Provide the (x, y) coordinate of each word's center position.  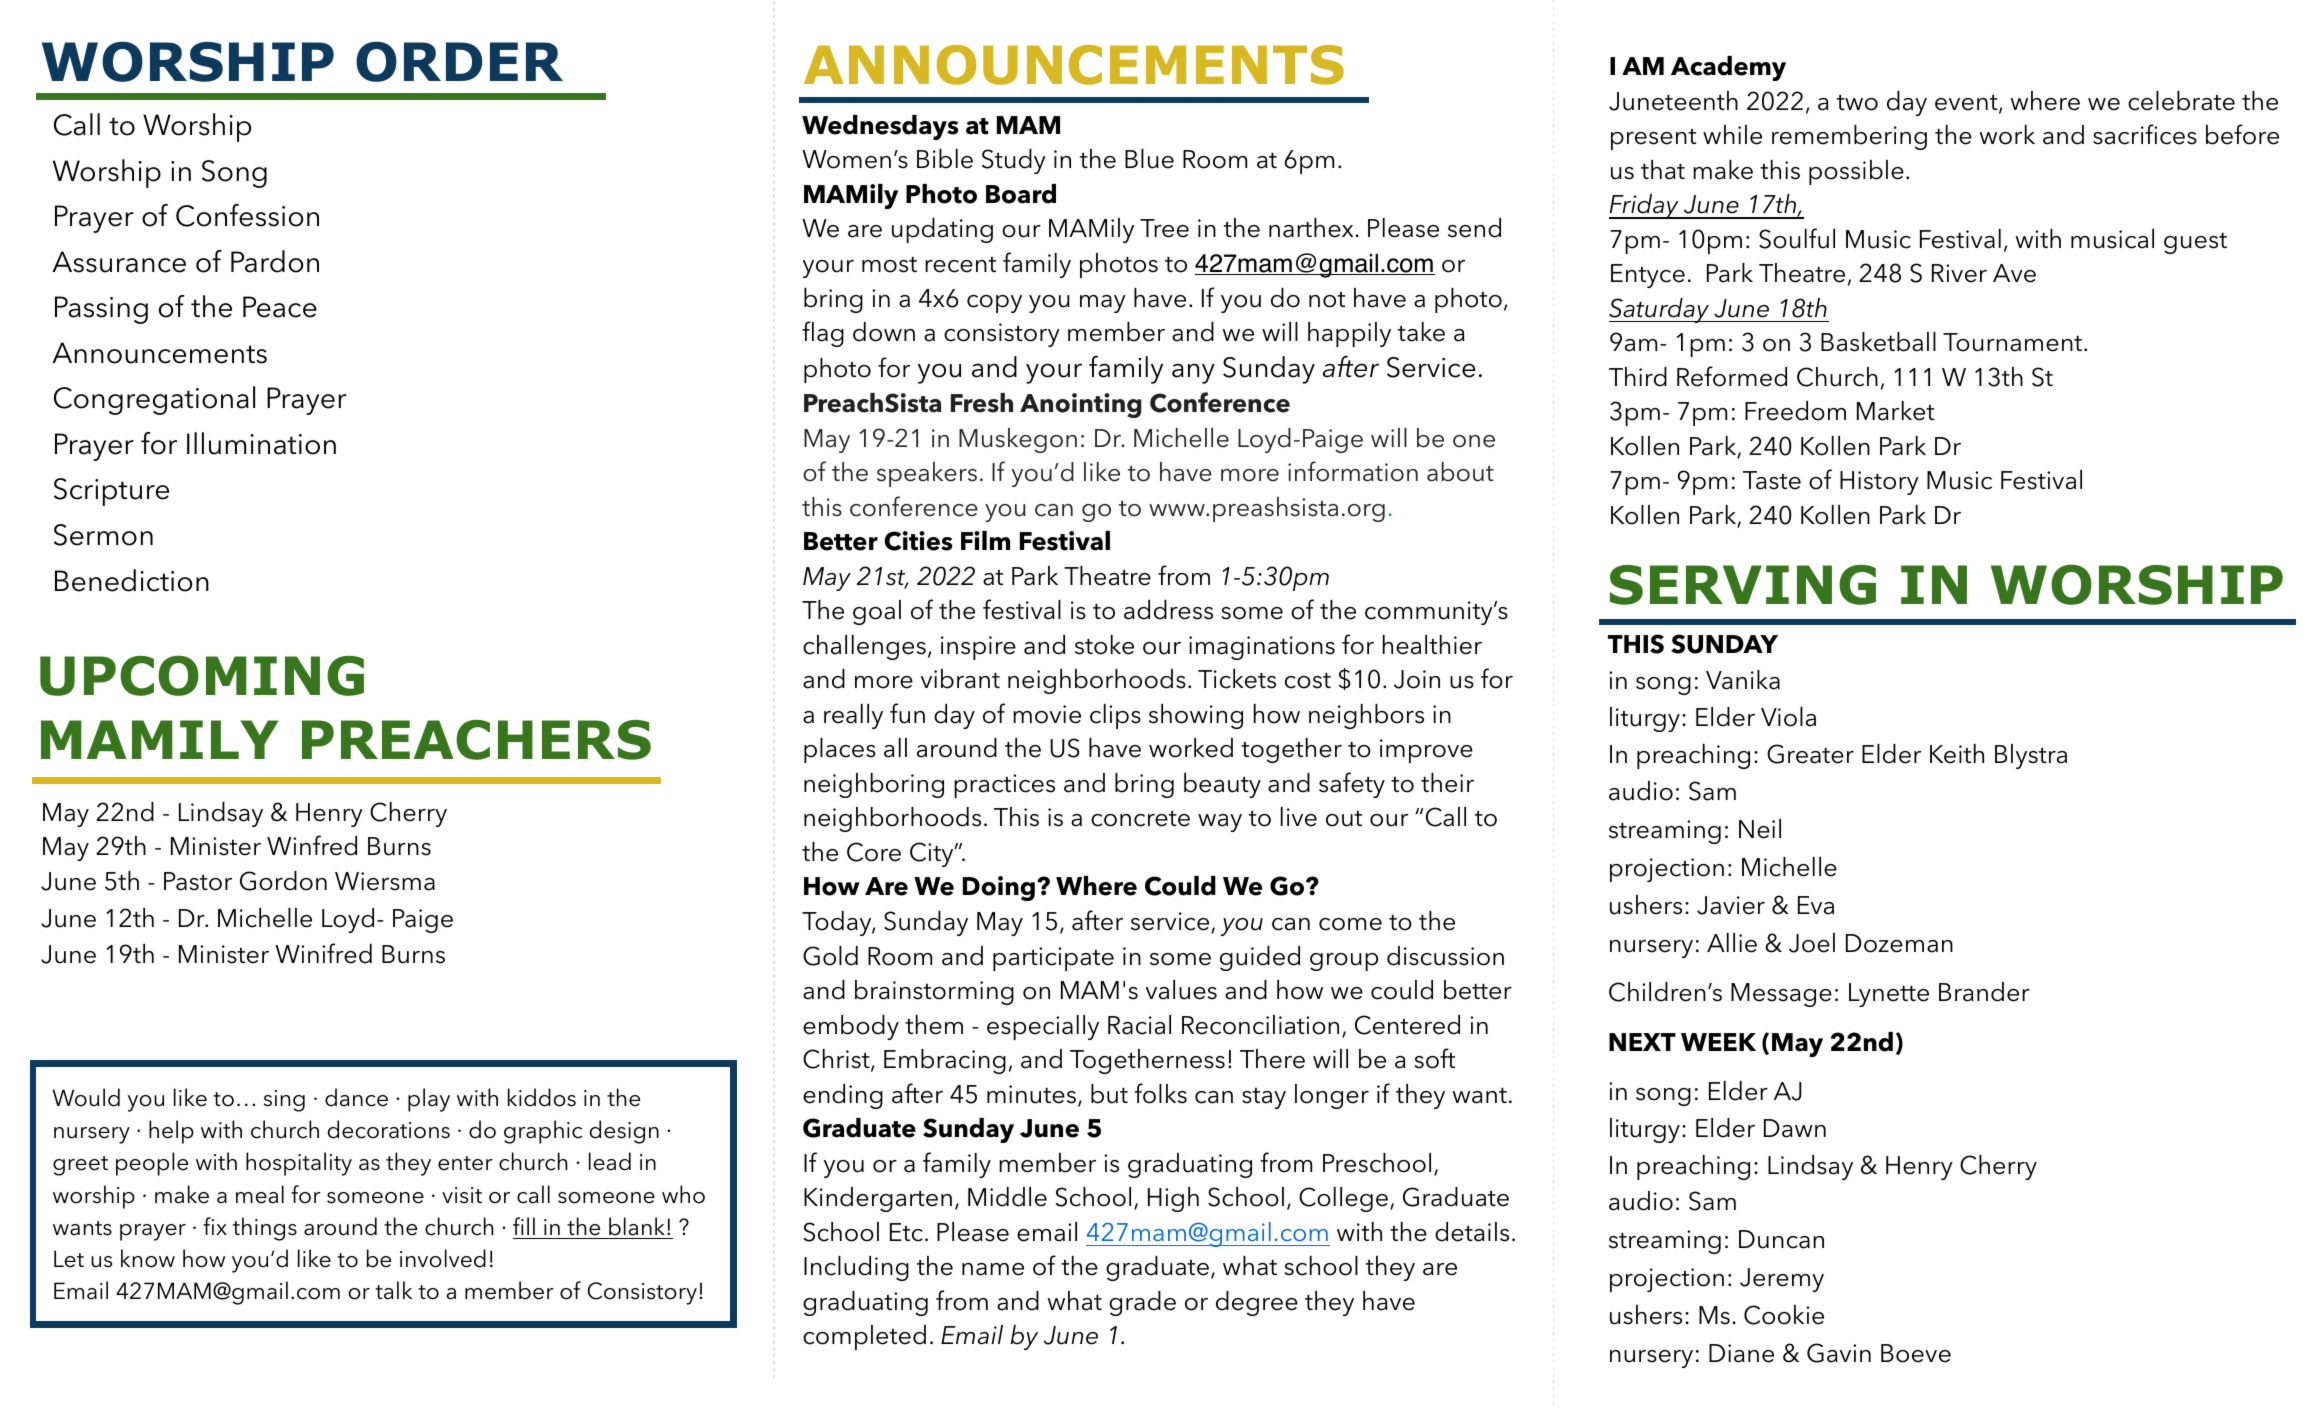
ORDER (459, 61)
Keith (1957, 754)
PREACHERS (476, 740)
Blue (1149, 159)
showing (1196, 716)
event (1967, 104)
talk (393, 1290)
